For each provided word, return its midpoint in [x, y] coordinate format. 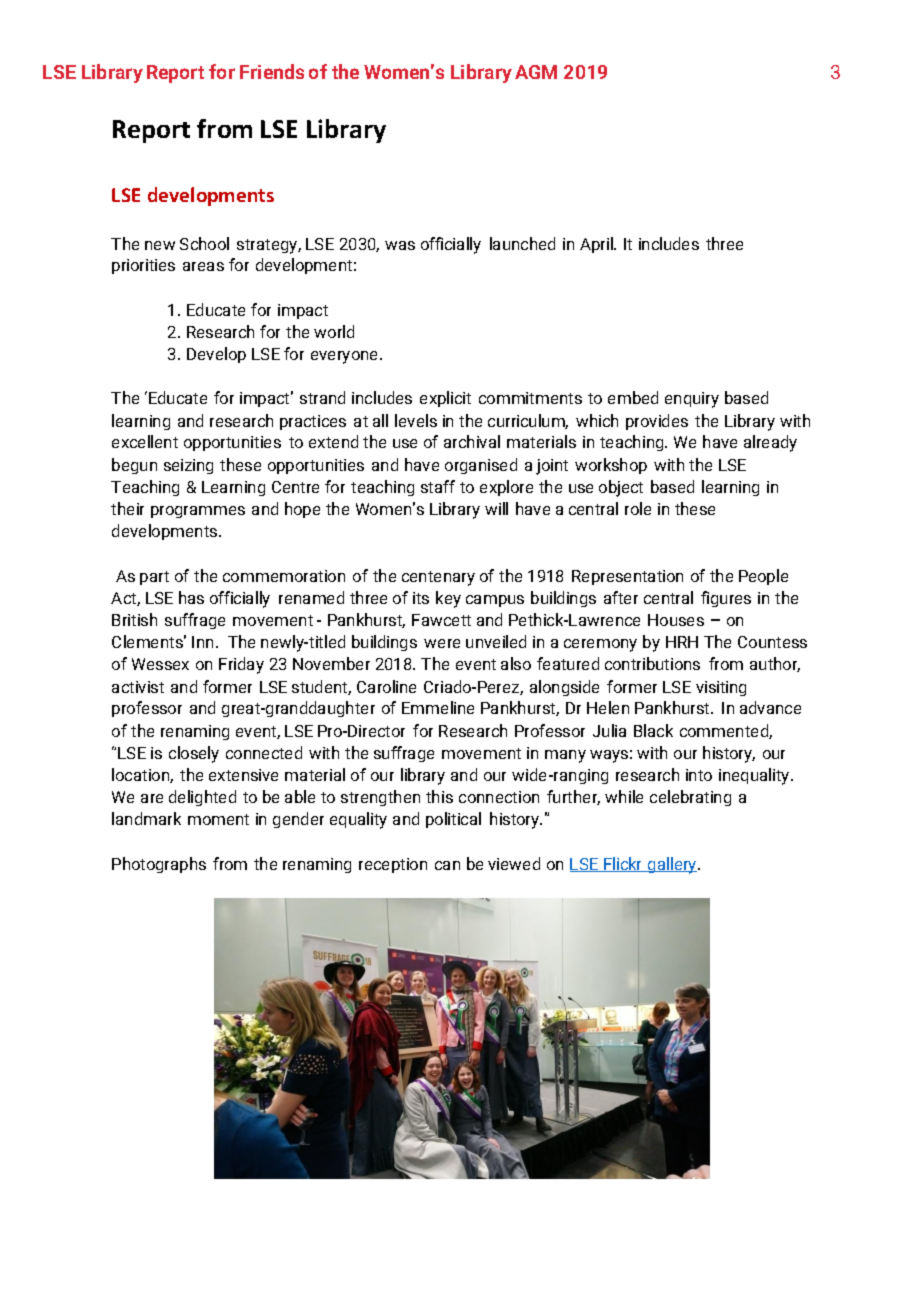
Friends [272, 71]
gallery [672, 865]
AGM [536, 72]
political [453, 820]
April [597, 245]
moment [218, 819]
